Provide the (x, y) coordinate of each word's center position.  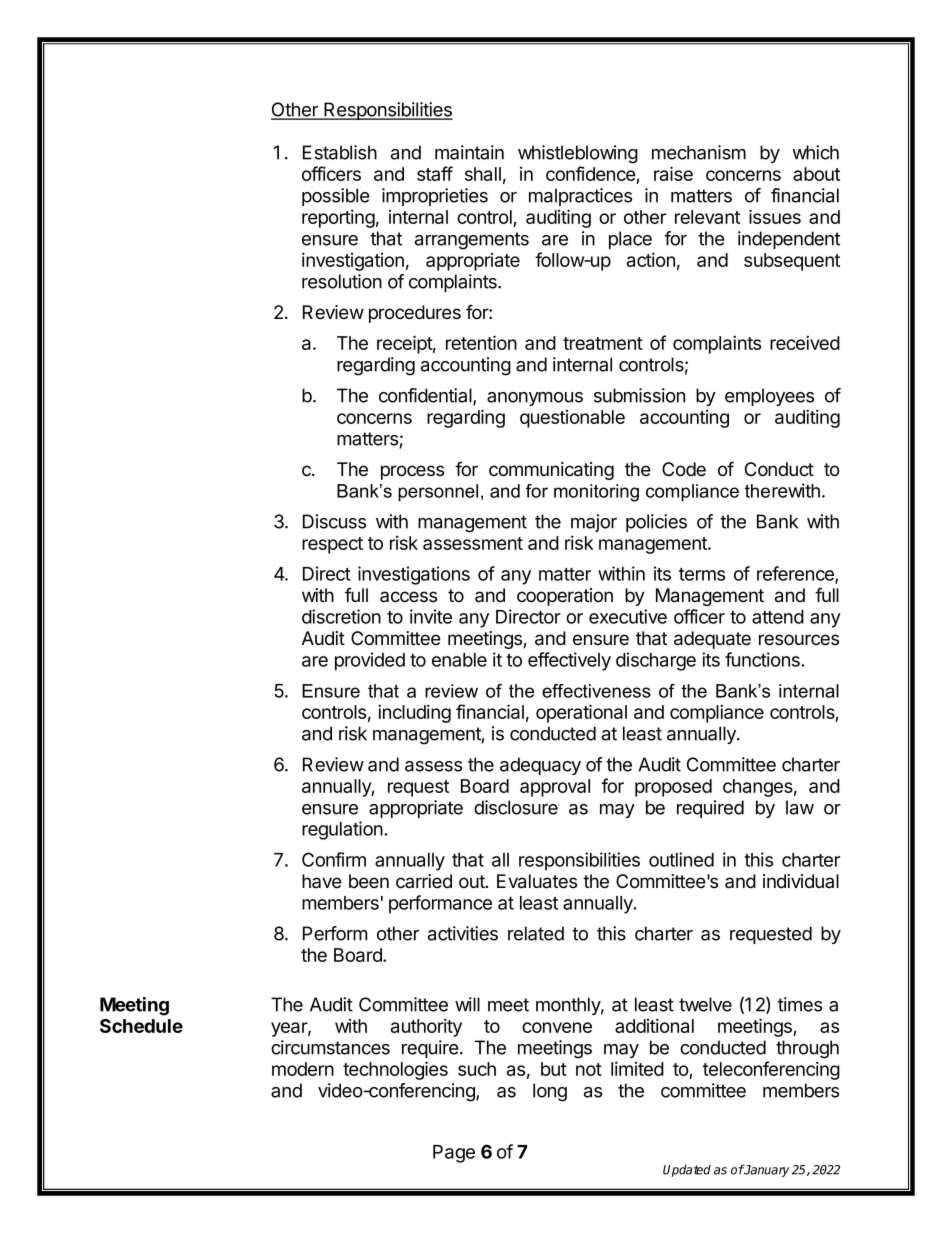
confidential (426, 396)
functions (763, 659)
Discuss (334, 521)
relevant (707, 217)
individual (801, 881)
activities (463, 933)
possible (335, 197)
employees (769, 397)
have (322, 881)
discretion (341, 616)
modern (303, 1069)
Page (454, 1154)
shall (483, 174)
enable (459, 660)
